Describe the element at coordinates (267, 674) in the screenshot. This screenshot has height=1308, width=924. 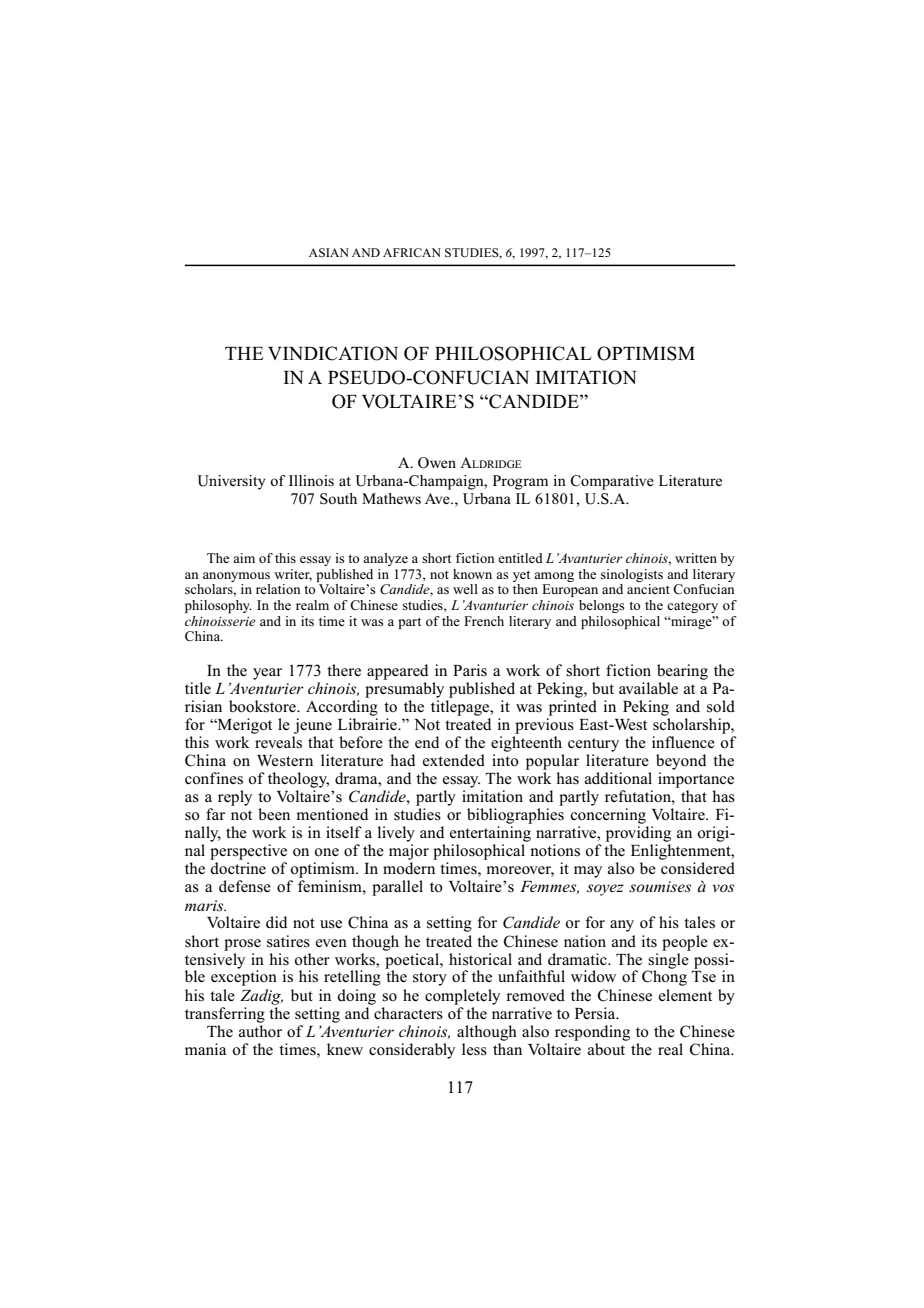
I see `year` at that location.
